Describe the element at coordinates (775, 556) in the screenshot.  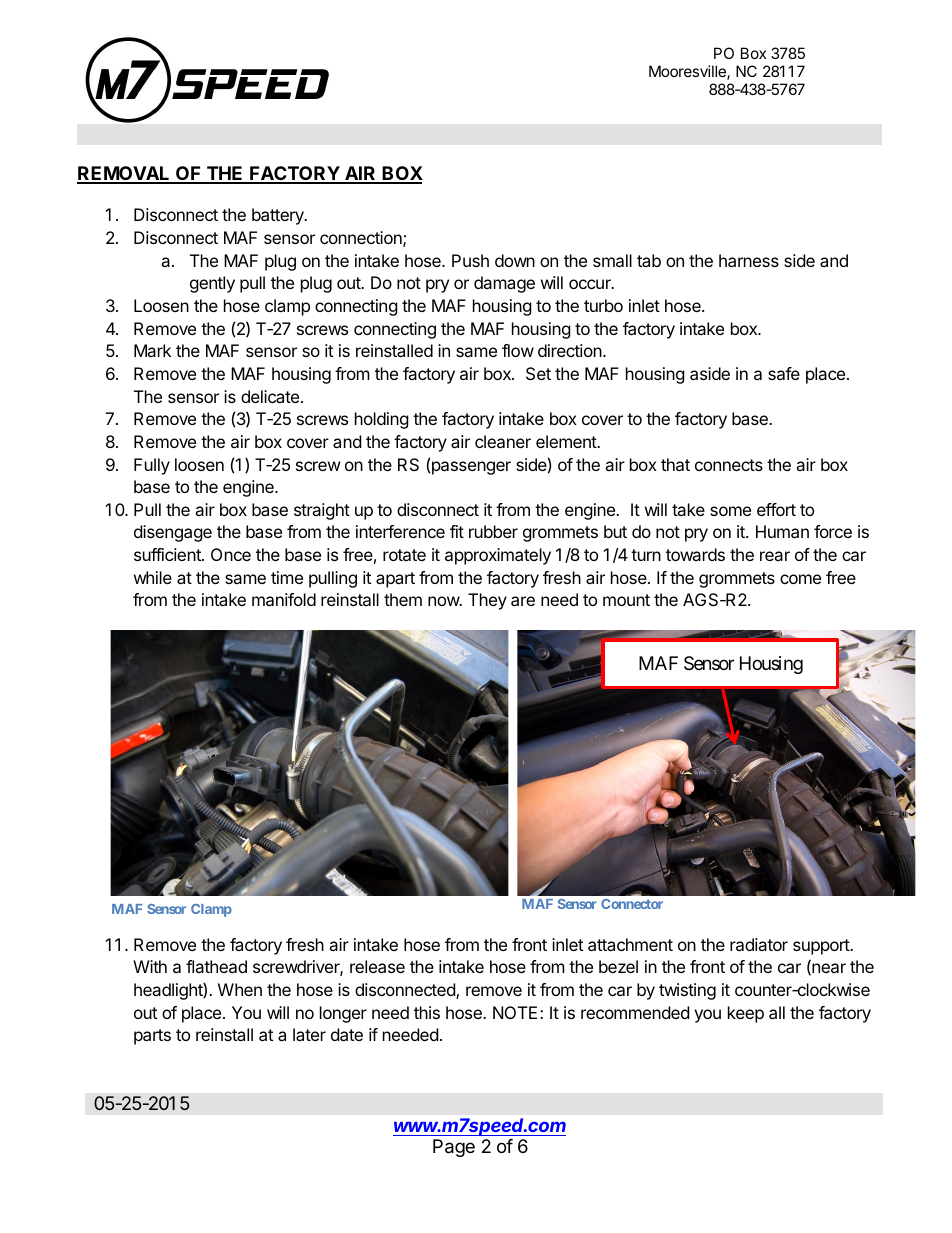
I see `rear` at that location.
